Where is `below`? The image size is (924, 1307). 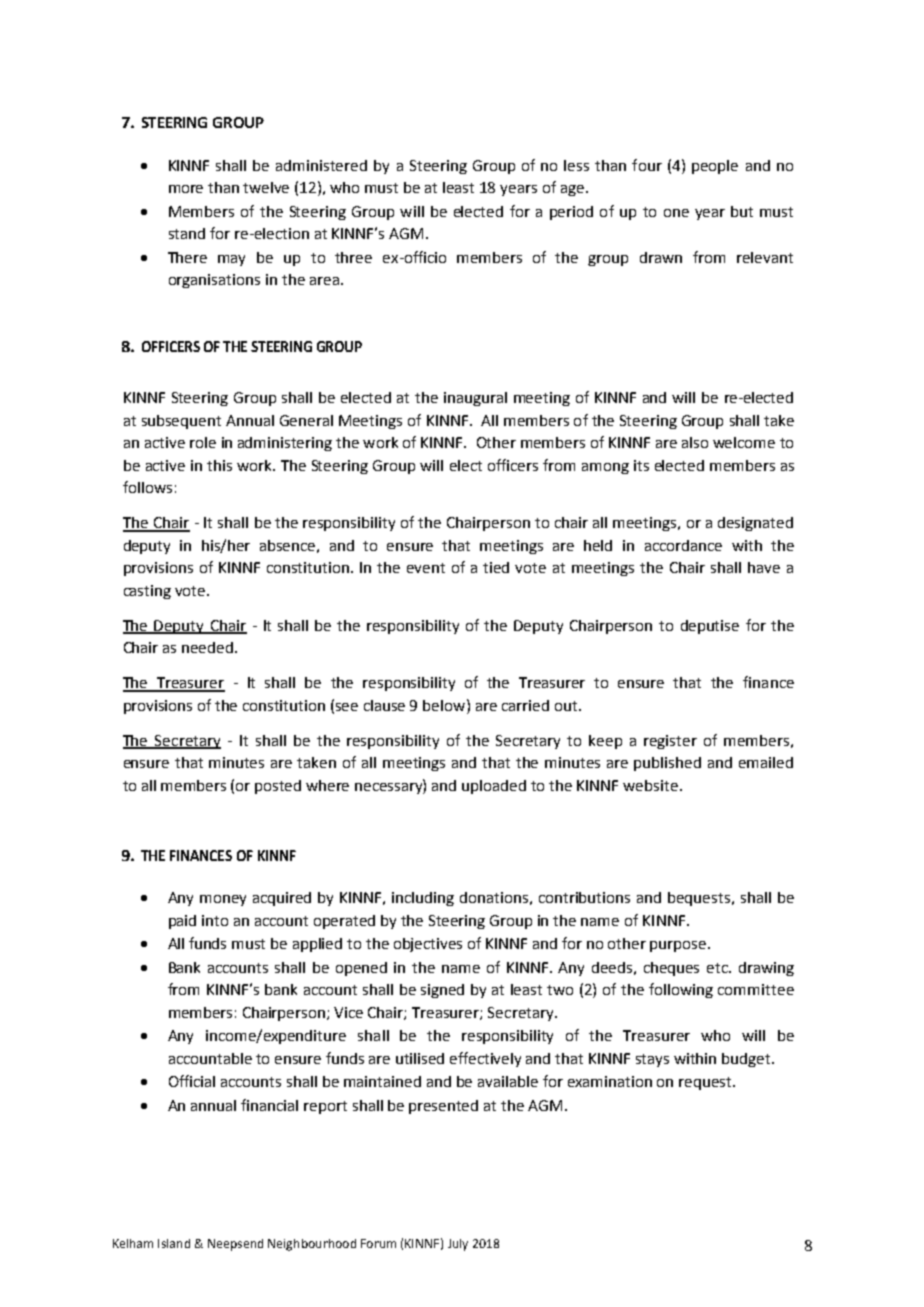
below is located at coordinates (445, 705).
